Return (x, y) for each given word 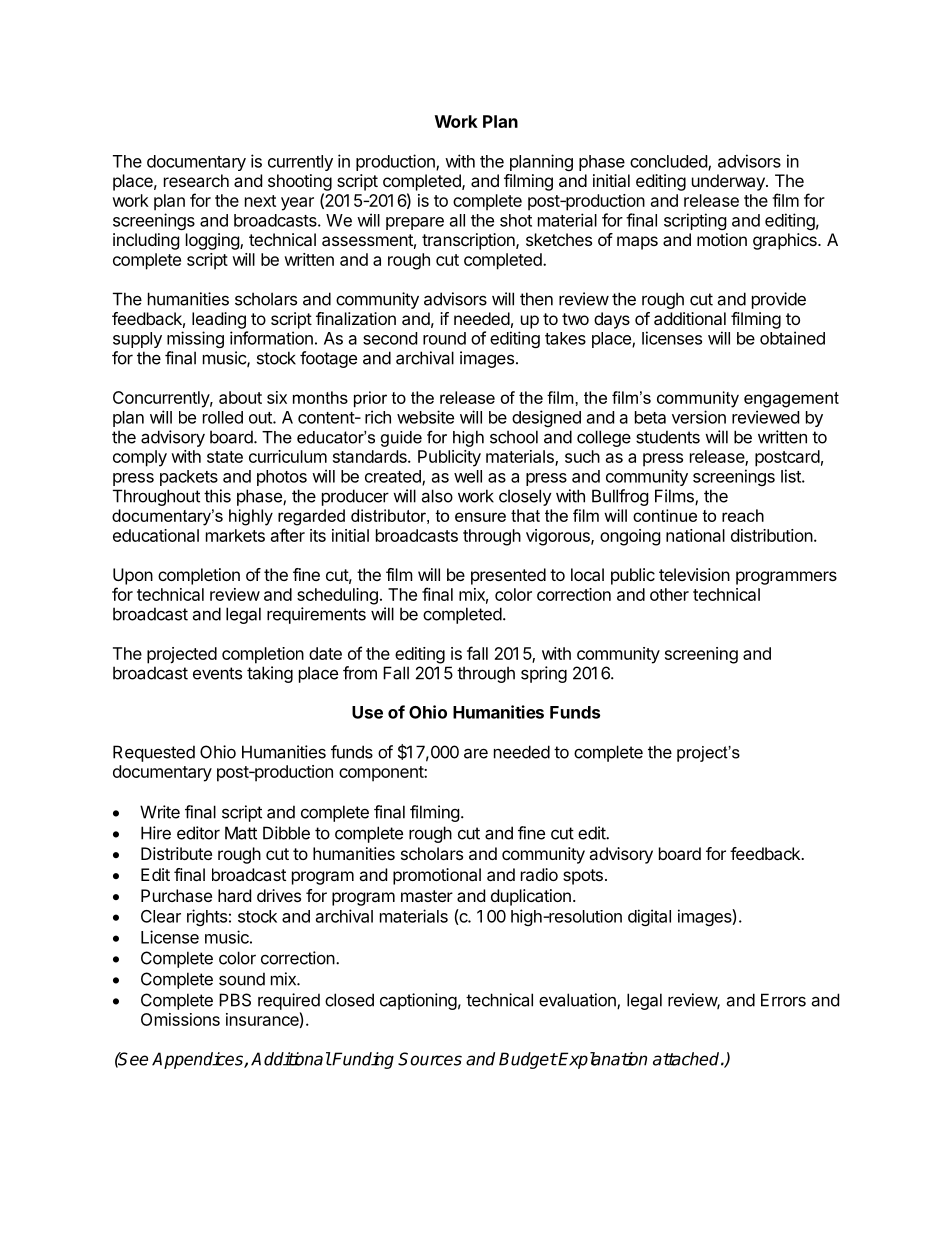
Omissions (180, 1019)
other (669, 594)
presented (508, 576)
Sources (430, 1059)
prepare (415, 223)
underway (729, 182)
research (196, 180)
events (217, 673)
